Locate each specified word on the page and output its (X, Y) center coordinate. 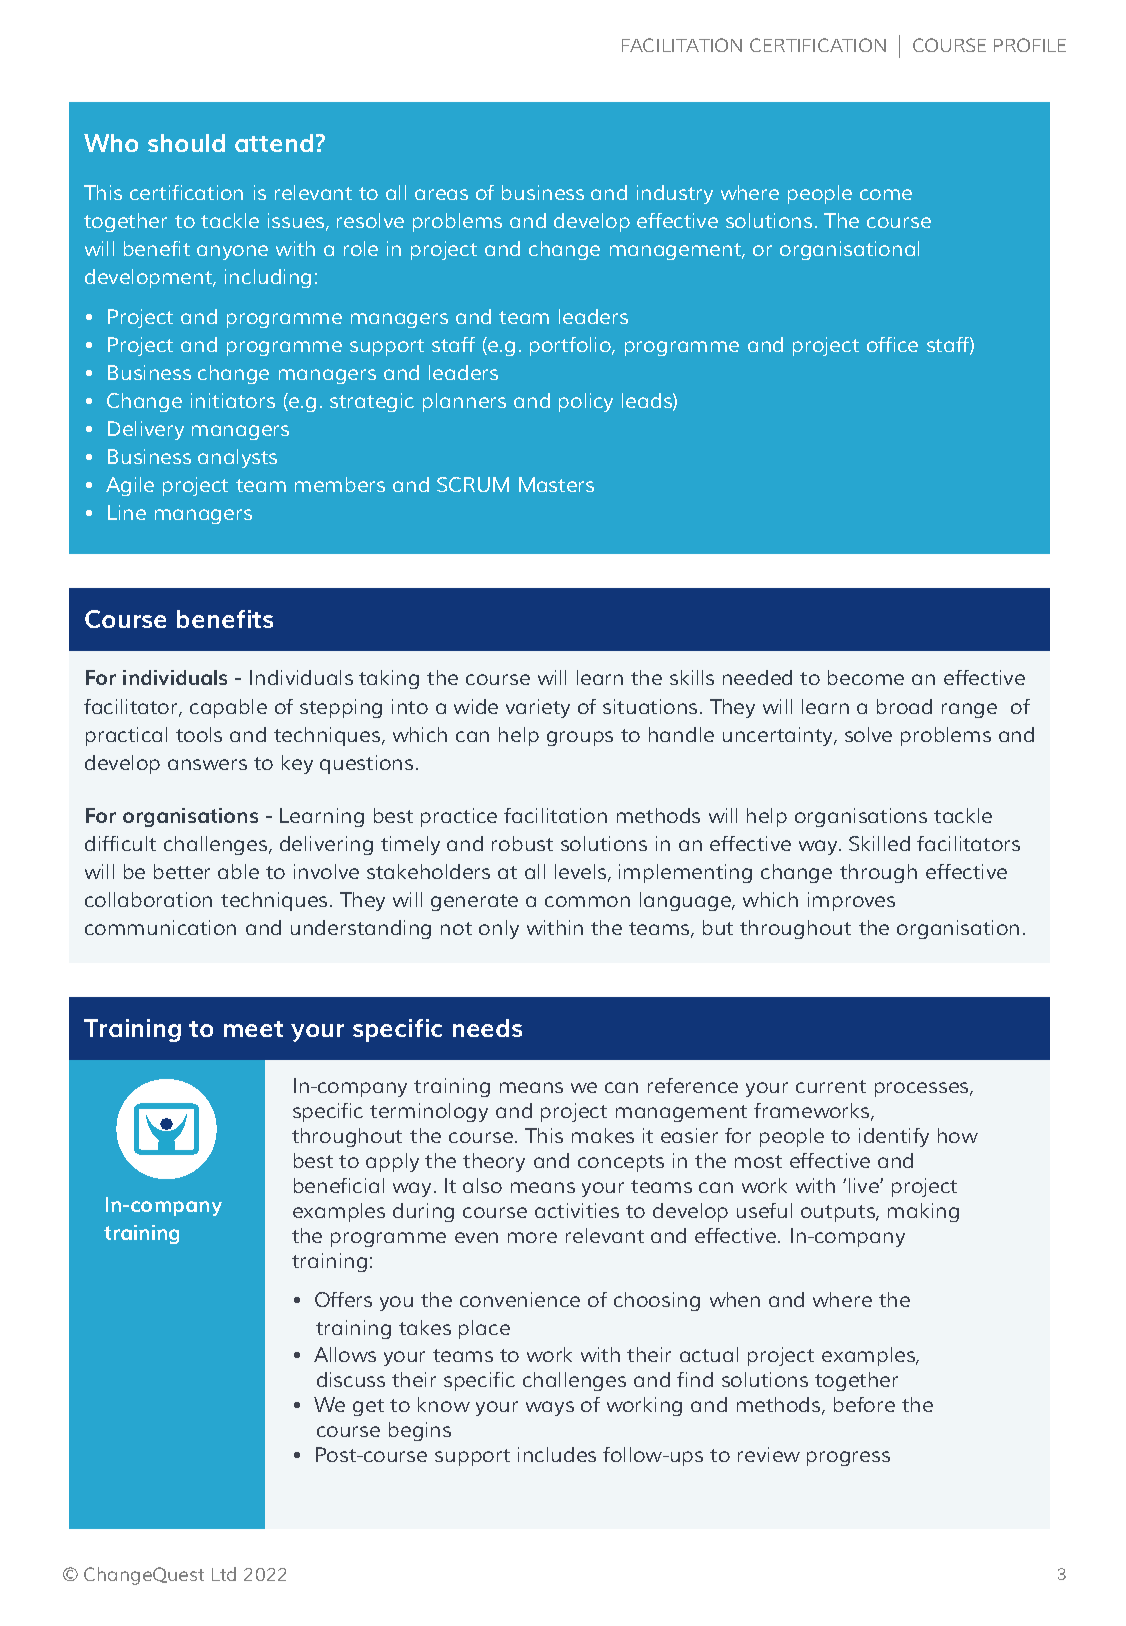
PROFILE (1030, 45)
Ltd (224, 1574)
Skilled (879, 843)
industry (675, 194)
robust (522, 843)
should (186, 143)
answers (207, 764)
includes (557, 1454)
